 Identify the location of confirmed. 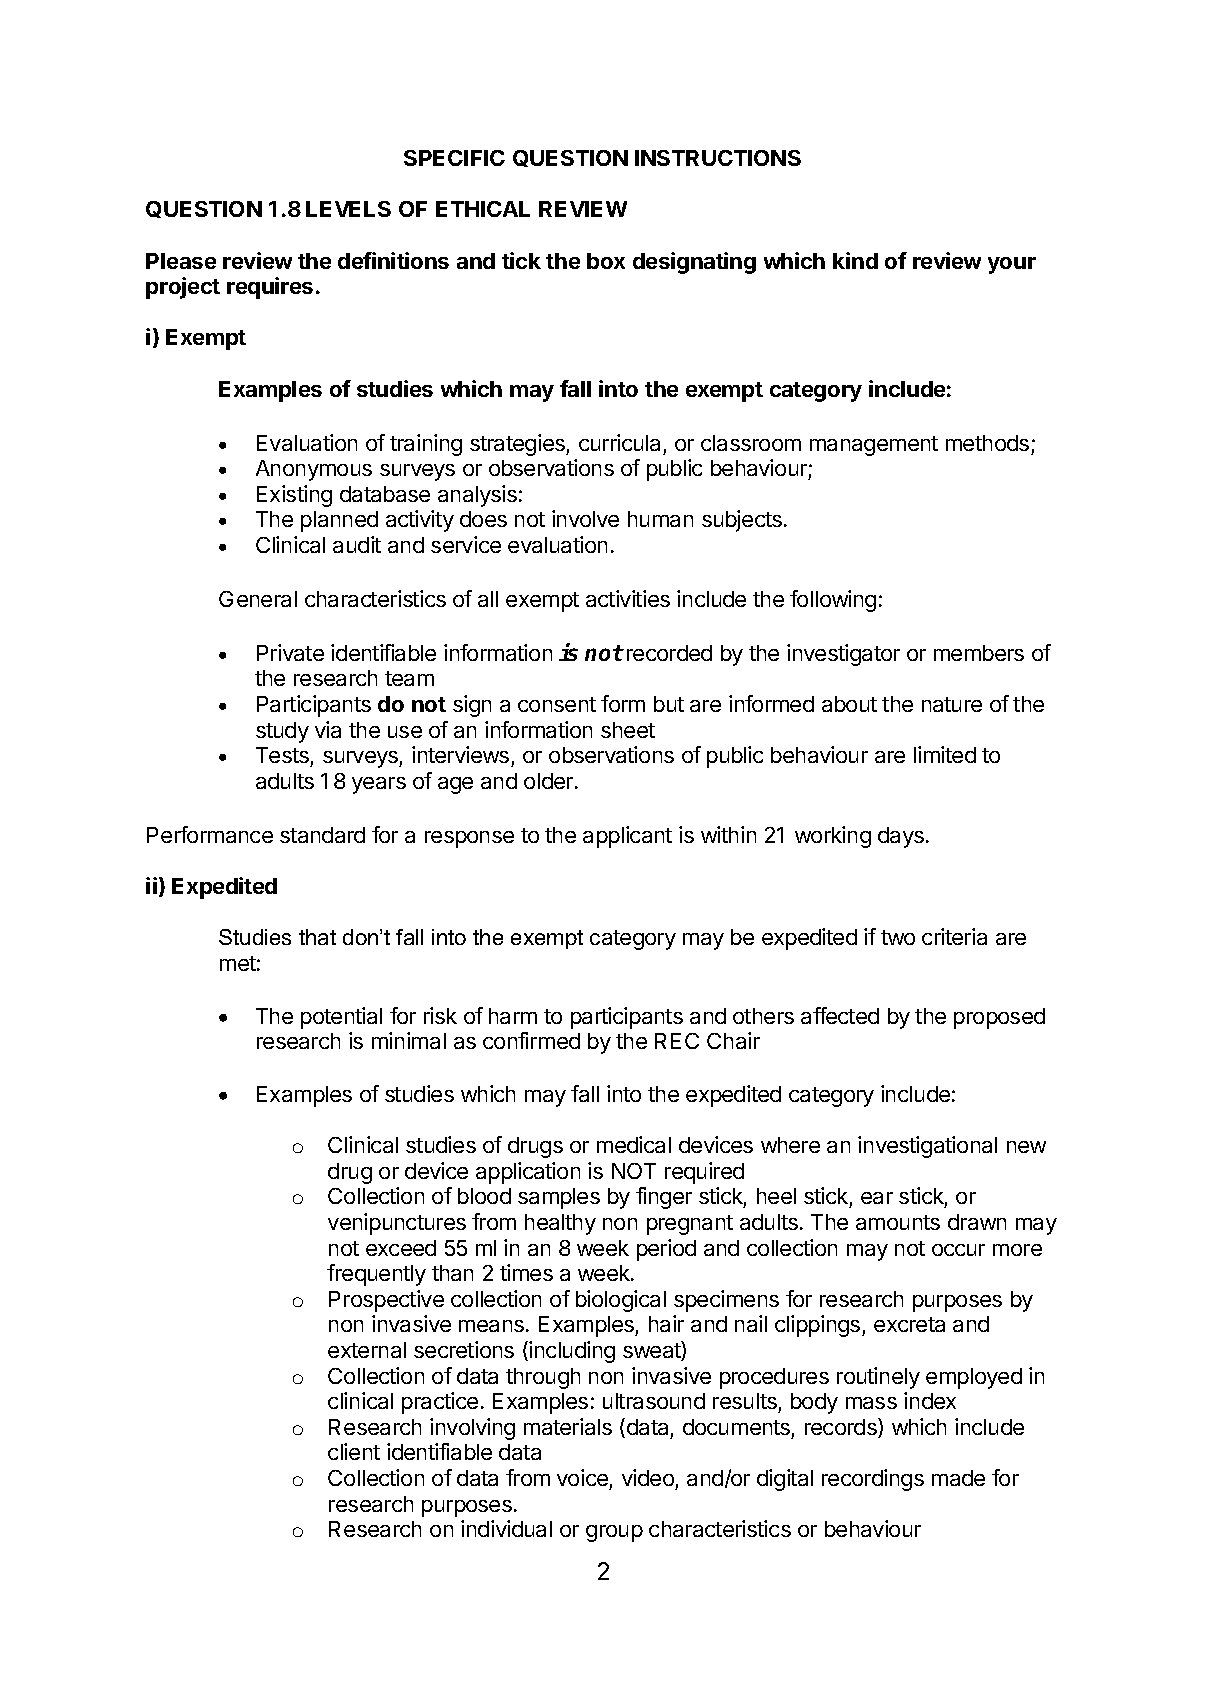
(531, 1040).
